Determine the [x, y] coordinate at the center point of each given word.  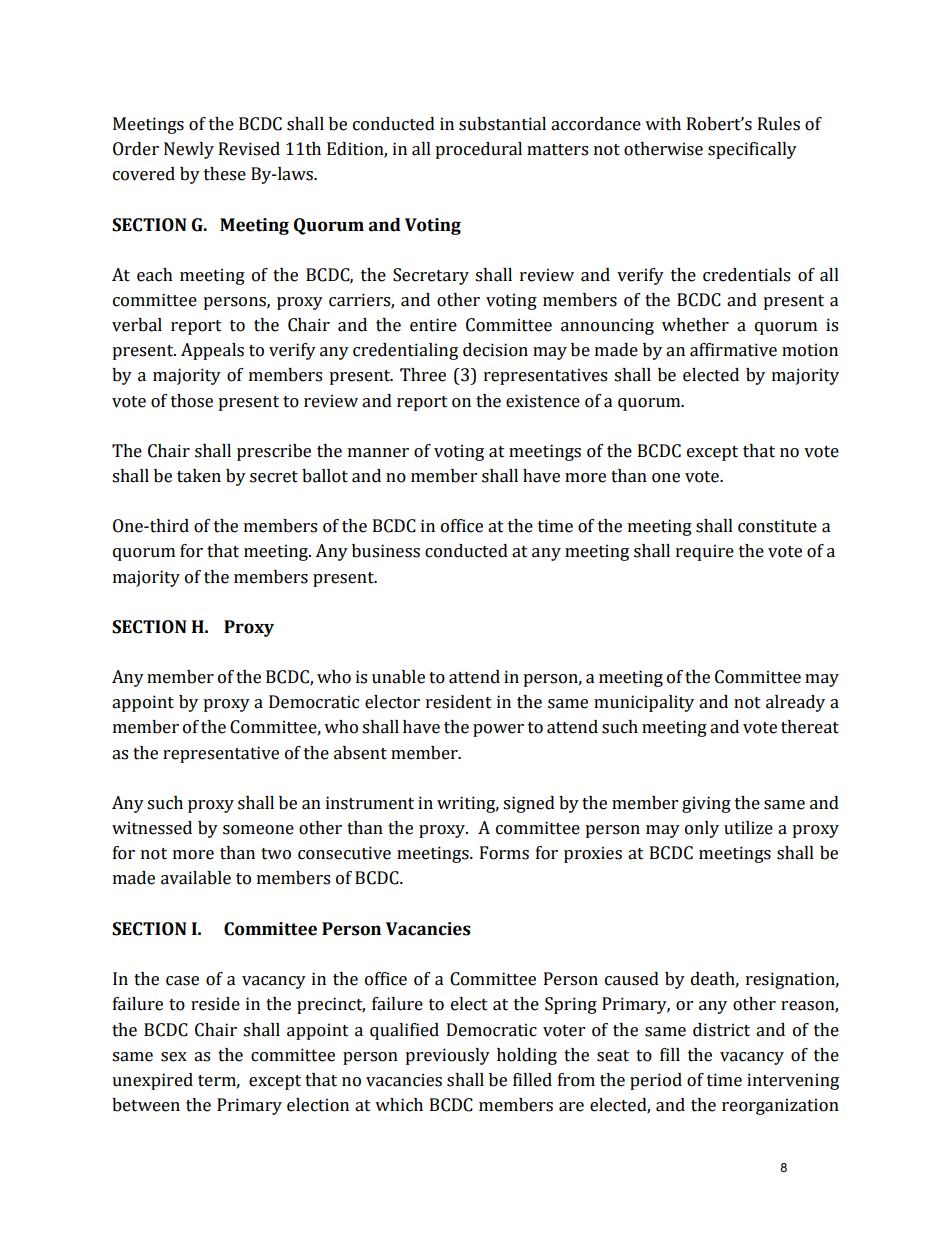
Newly [189, 150]
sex [174, 1057]
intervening [793, 1081]
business [386, 551]
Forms [504, 853]
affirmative [733, 350]
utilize [748, 828]
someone [258, 830]
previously [447, 1056]
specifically [752, 150]
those [192, 401]
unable [398, 677]
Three [423, 375]
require [705, 552]
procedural [478, 150]
